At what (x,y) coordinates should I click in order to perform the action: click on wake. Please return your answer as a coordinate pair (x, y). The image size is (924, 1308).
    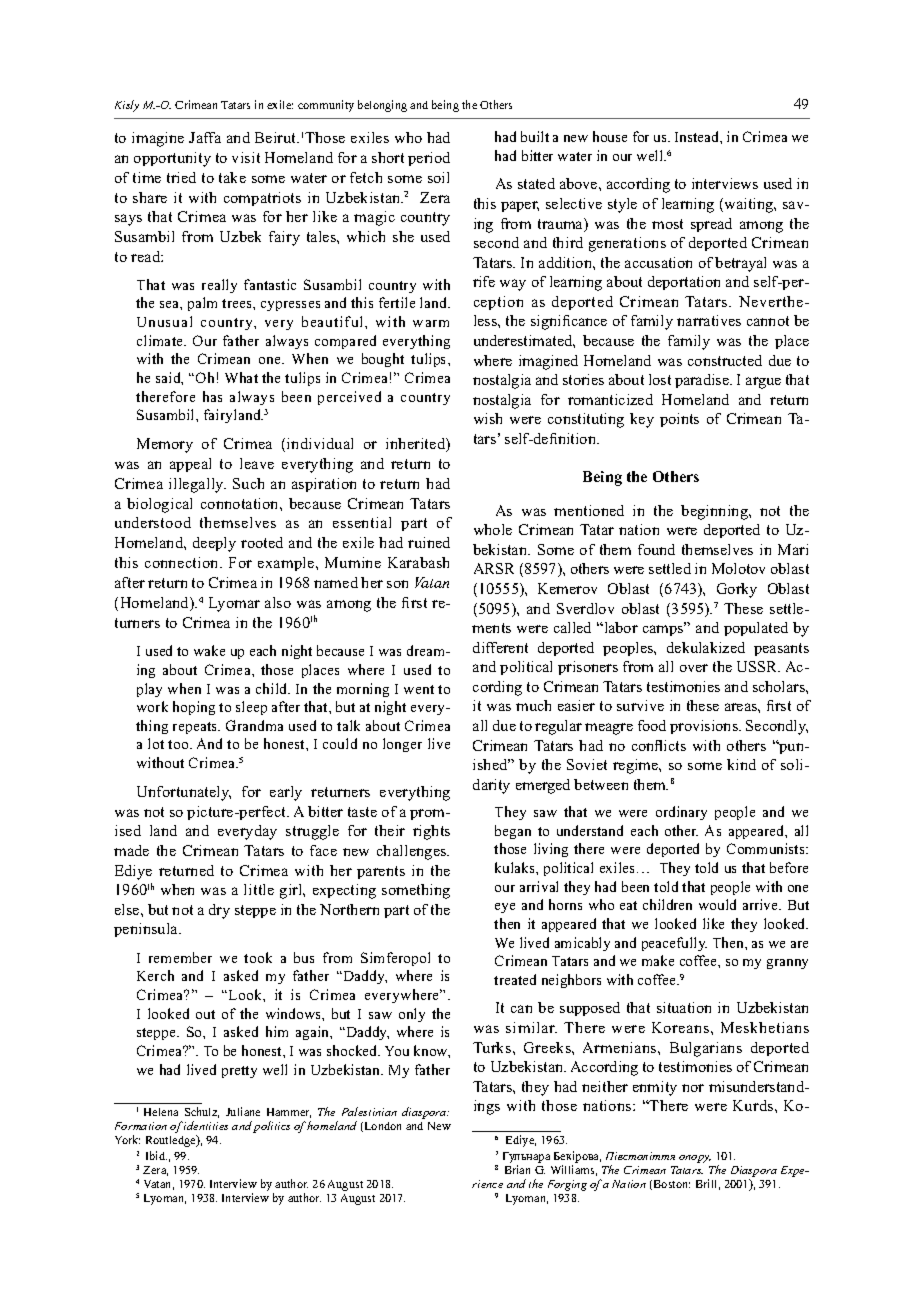
    Looking at the image, I should click on (209, 650).
